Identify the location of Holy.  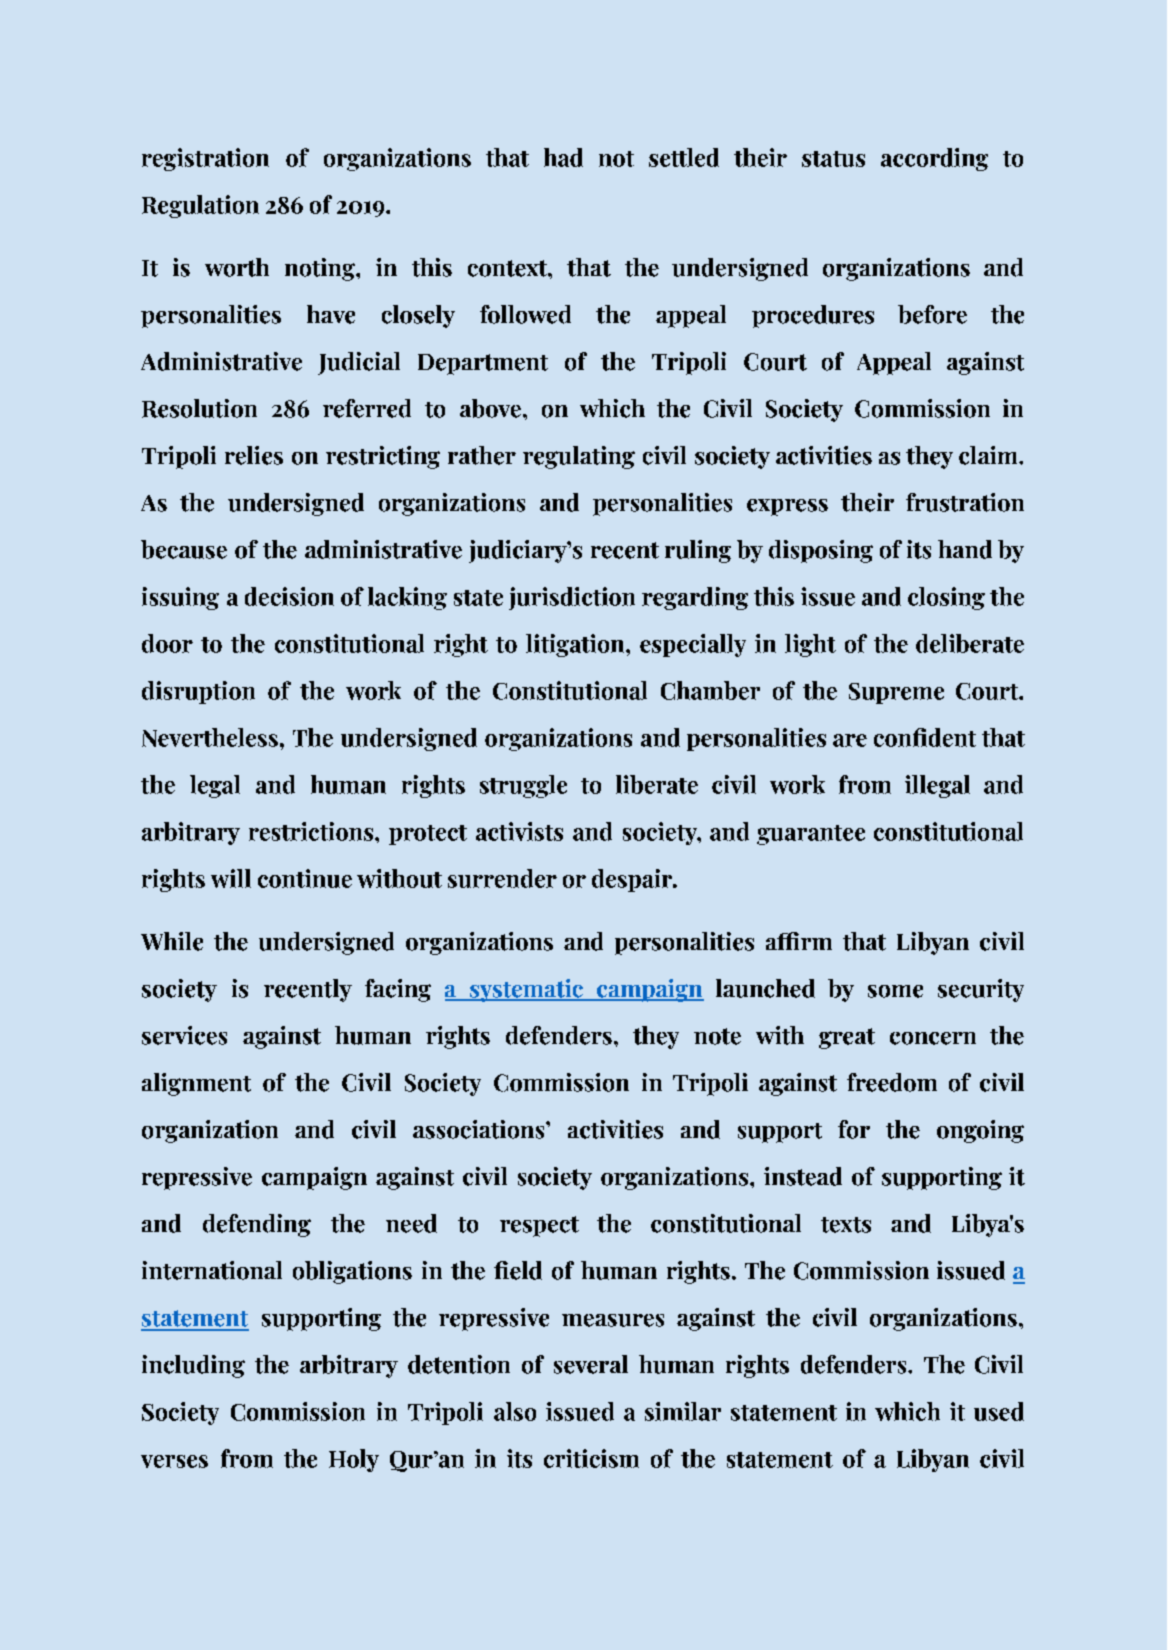
(354, 1460).
